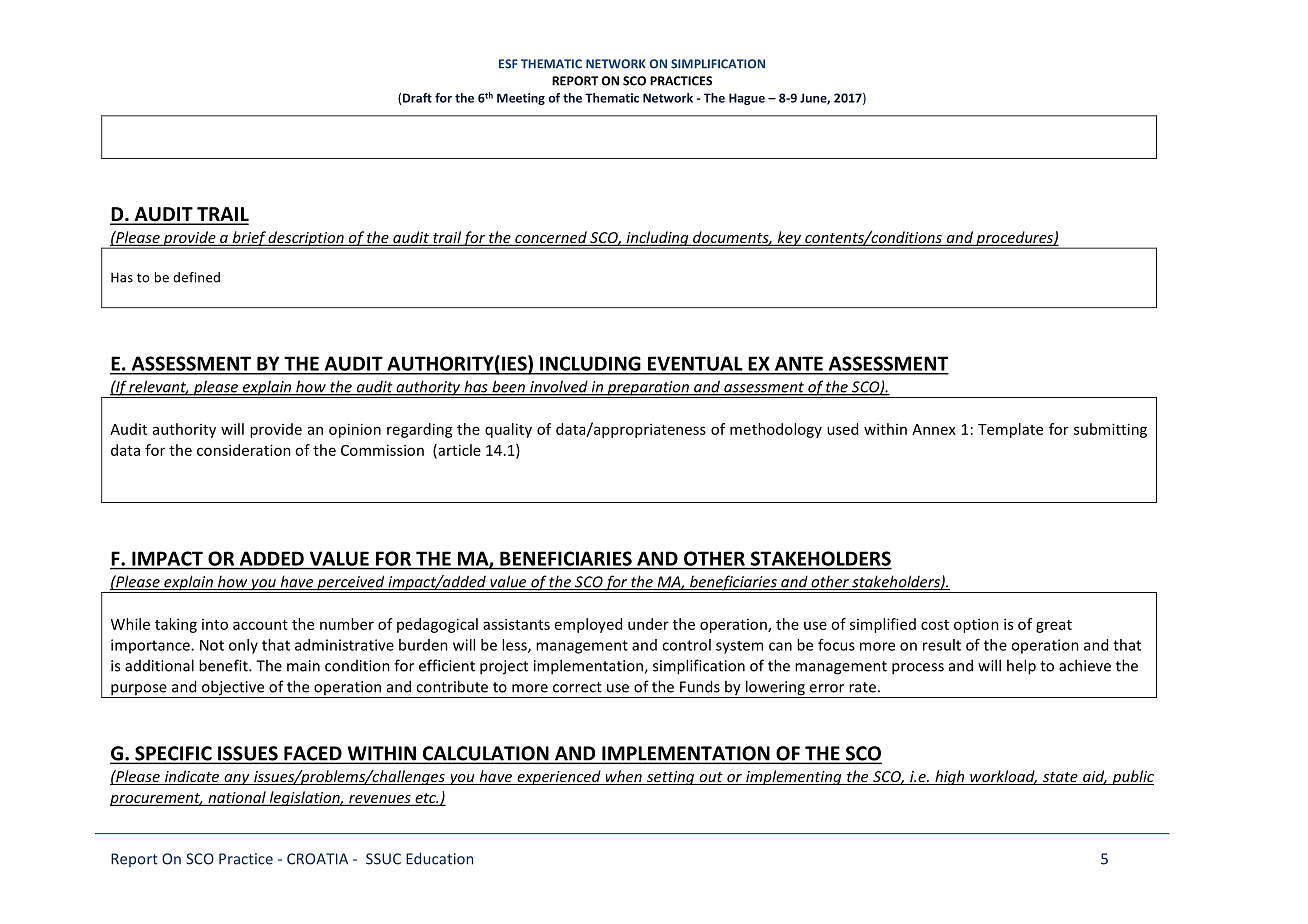 This screenshot has width=1308, height=924. What do you see at coordinates (317, 859) in the screenshot?
I see `CROATIA` at bounding box center [317, 859].
